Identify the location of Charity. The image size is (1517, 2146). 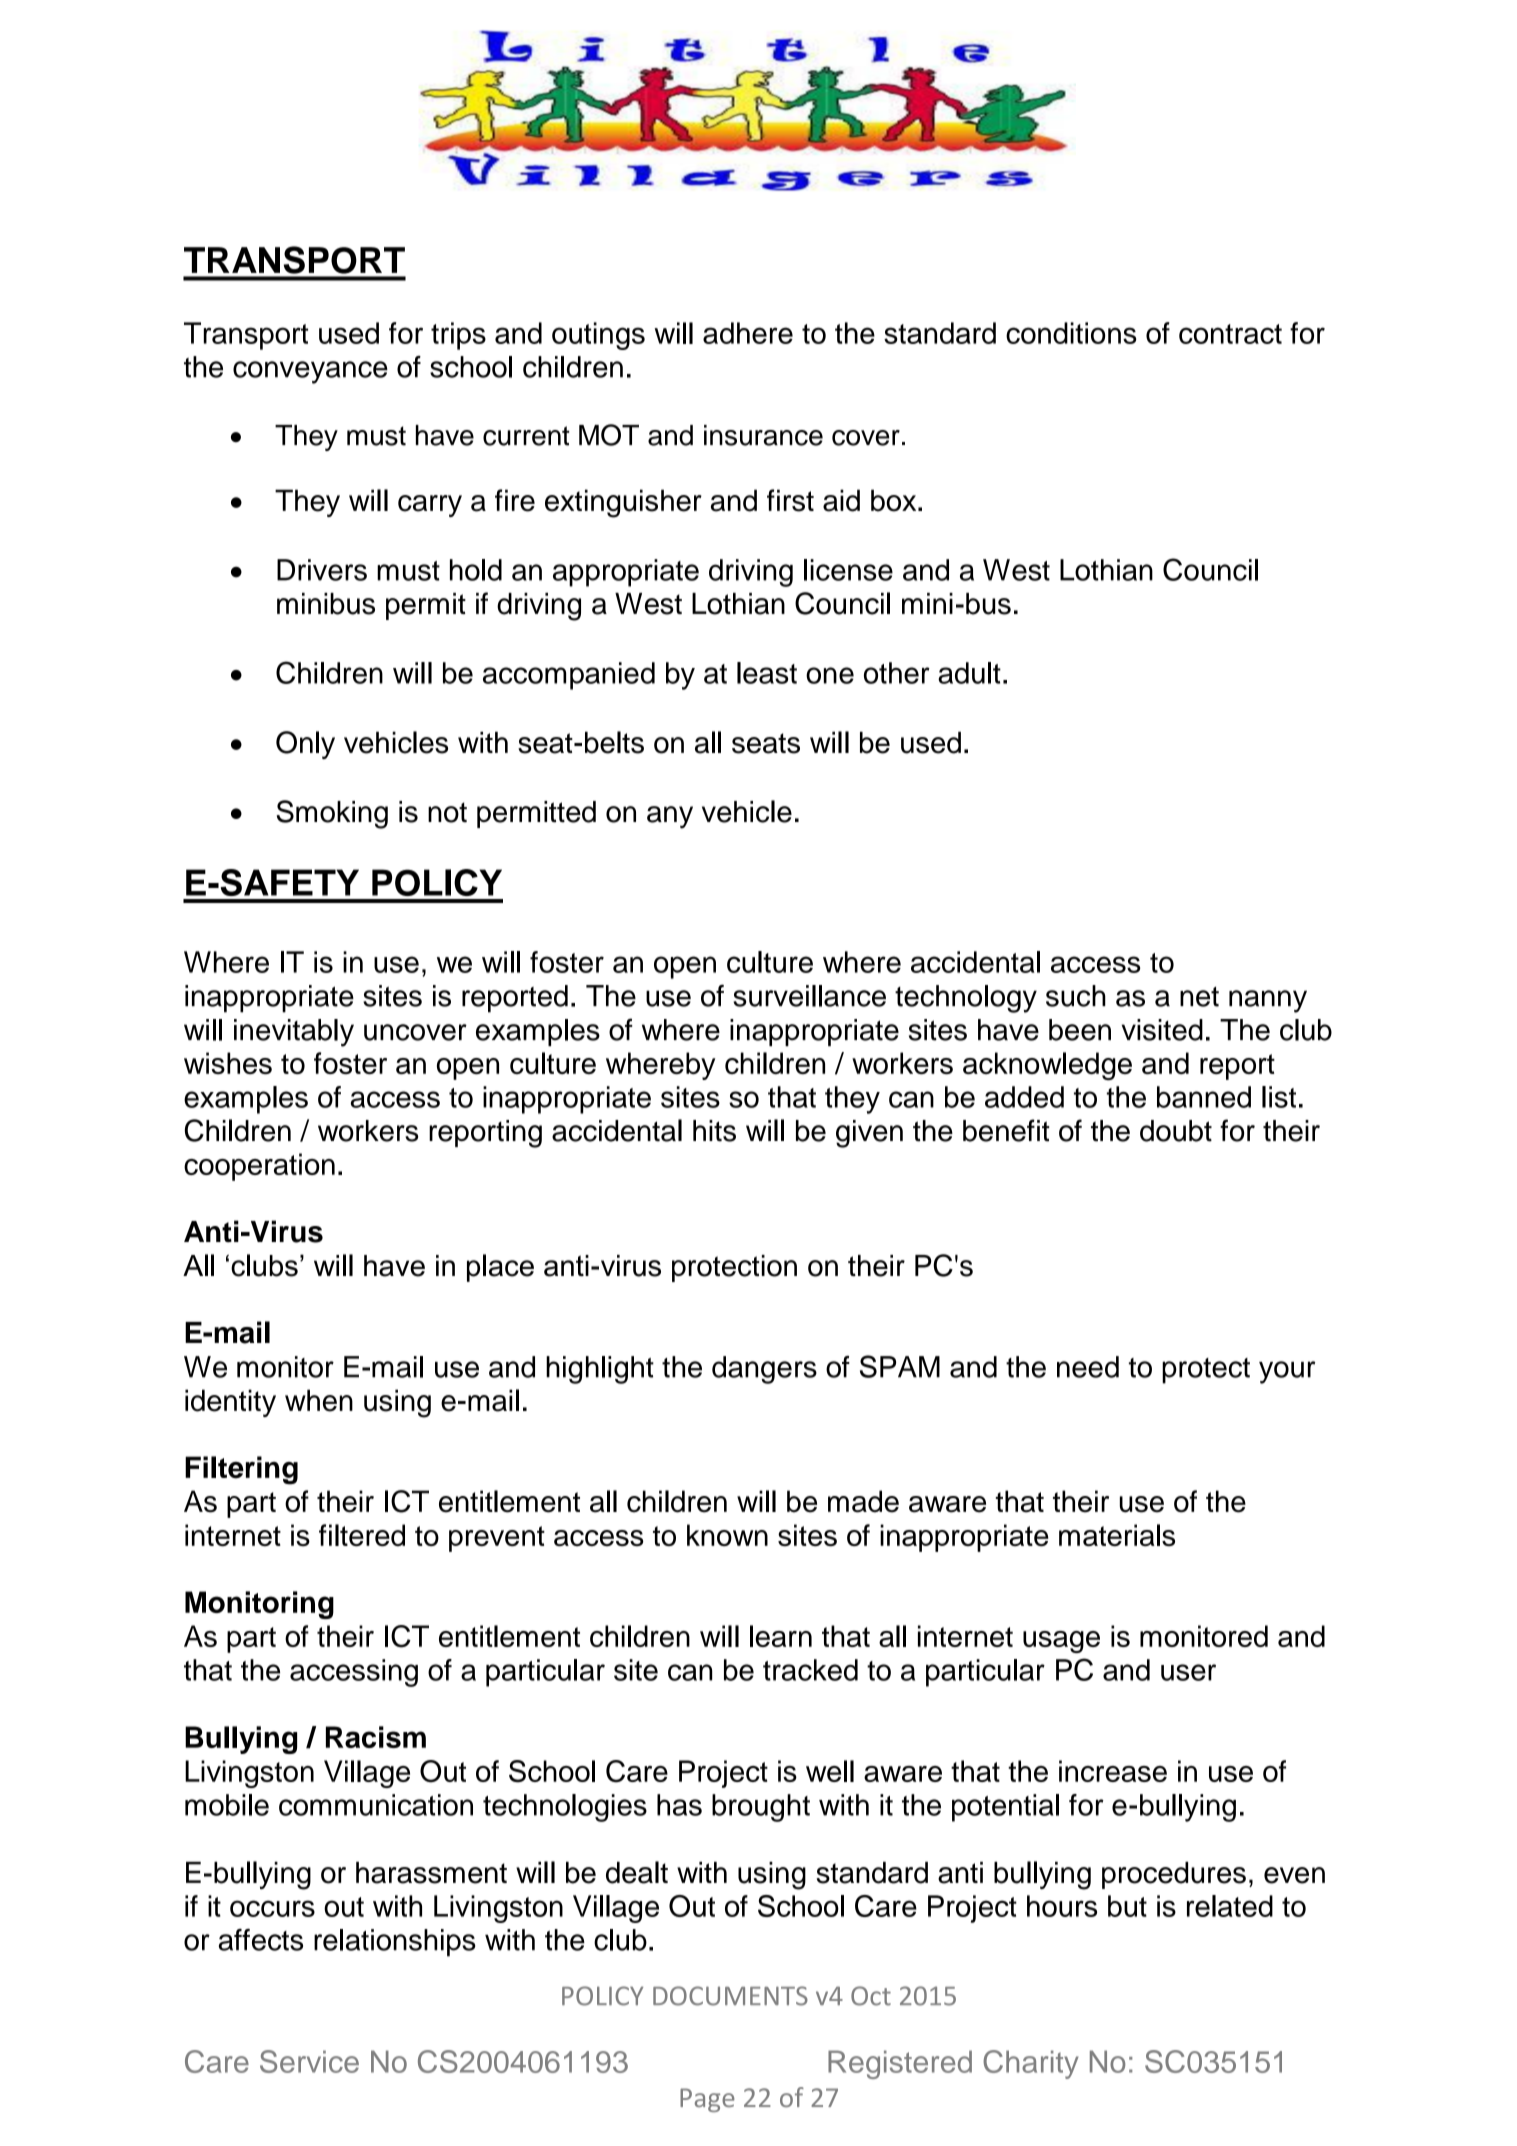
(1031, 2064).
